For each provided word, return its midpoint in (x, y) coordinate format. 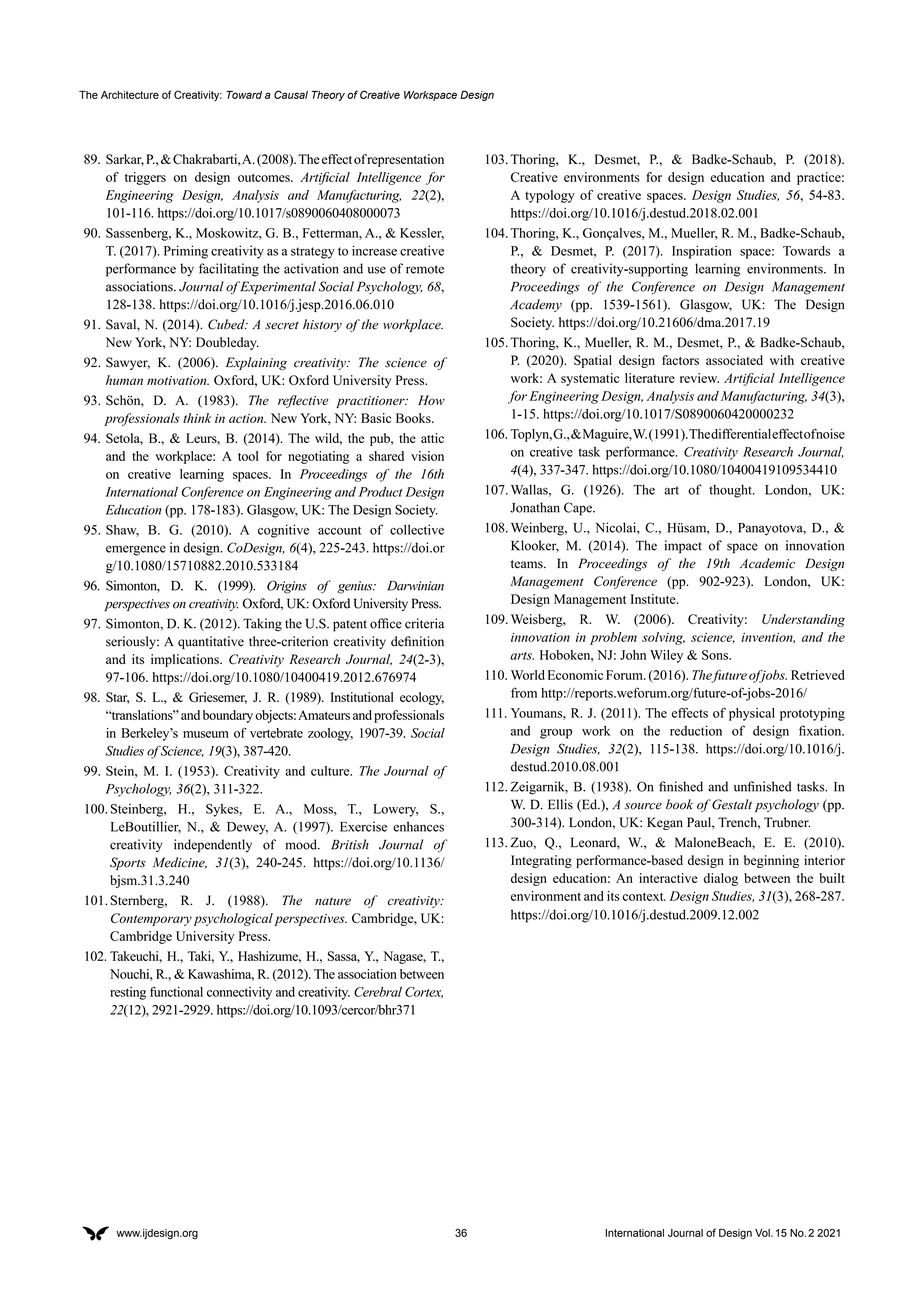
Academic (767, 563)
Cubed (227, 324)
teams (528, 564)
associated (734, 360)
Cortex (424, 992)
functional (176, 991)
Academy (536, 305)
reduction (696, 730)
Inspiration (702, 252)
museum (206, 734)
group (556, 734)
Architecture (130, 95)
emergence (136, 550)
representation (405, 160)
